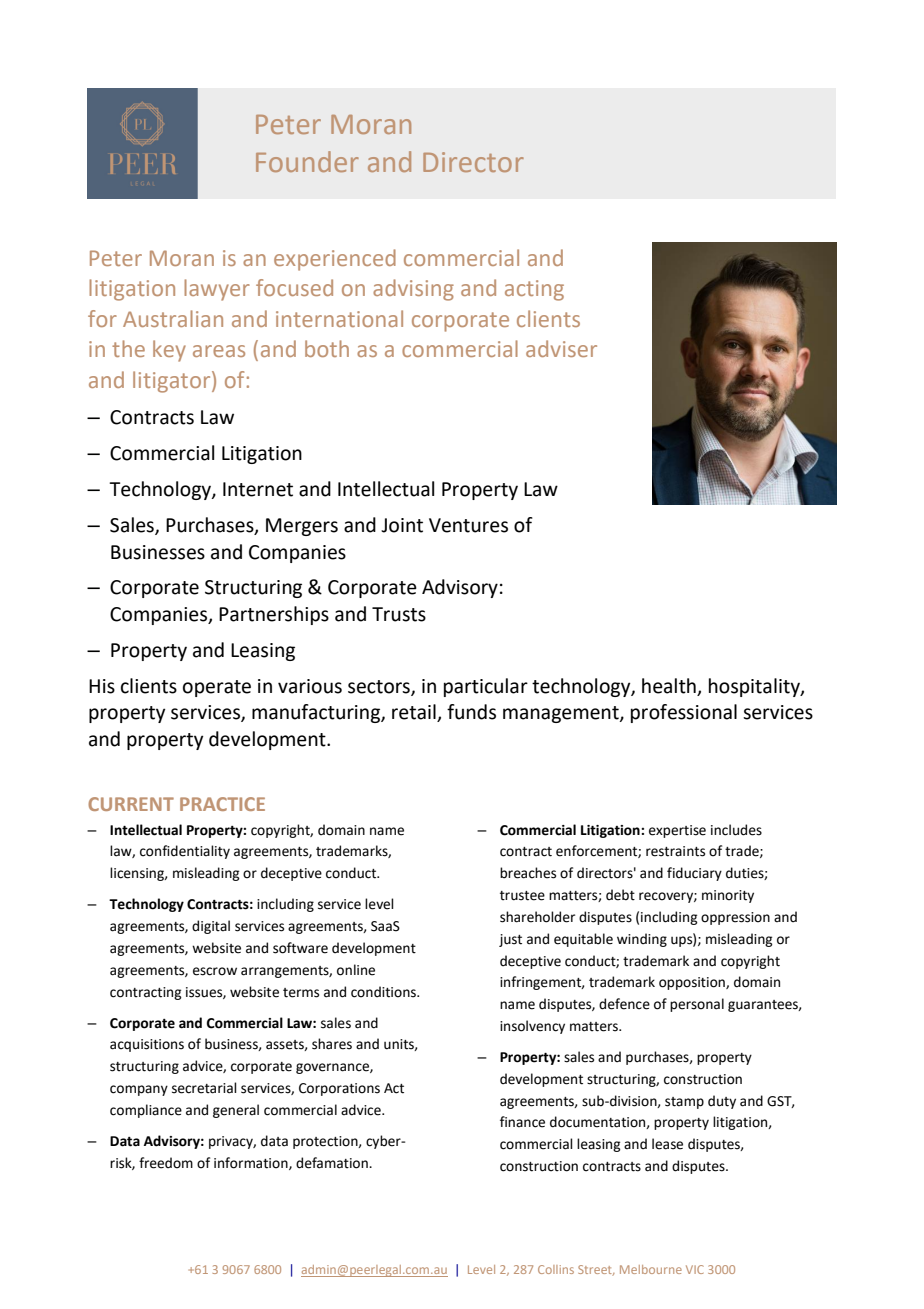  What do you see at coordinates (697, 1005) in the image?
I see `personal` at bounding box center [697, 1005].
